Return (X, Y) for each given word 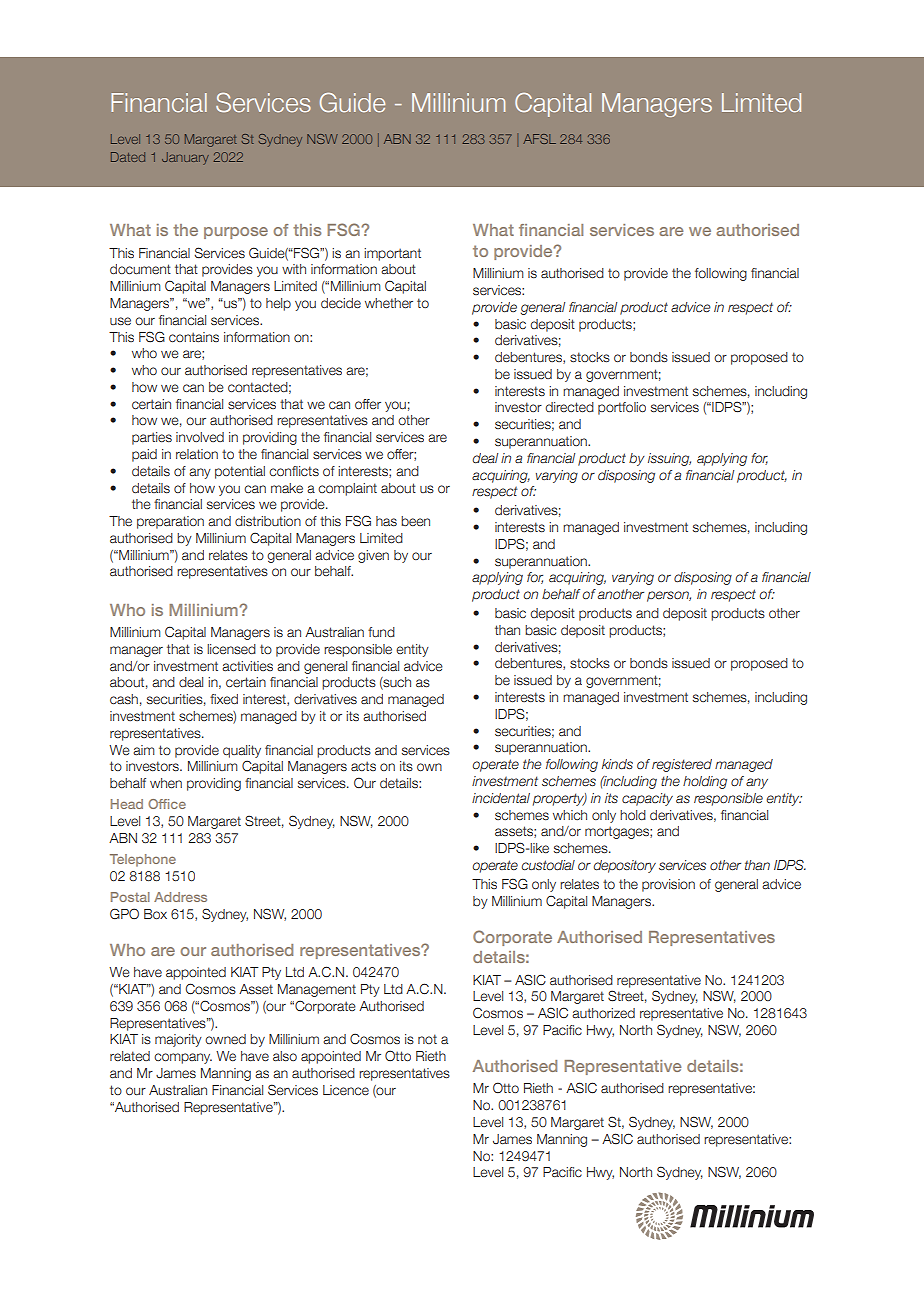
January (185, 158)
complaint (347, 489)
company (183, 1058)
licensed (231, 649)
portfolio (622, 408)
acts (363, 766)
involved (200, 437)
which (570, 815)
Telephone (143, 860)
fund (381, 632)
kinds (617, 764)
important (392, 254)
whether (389, 303)
